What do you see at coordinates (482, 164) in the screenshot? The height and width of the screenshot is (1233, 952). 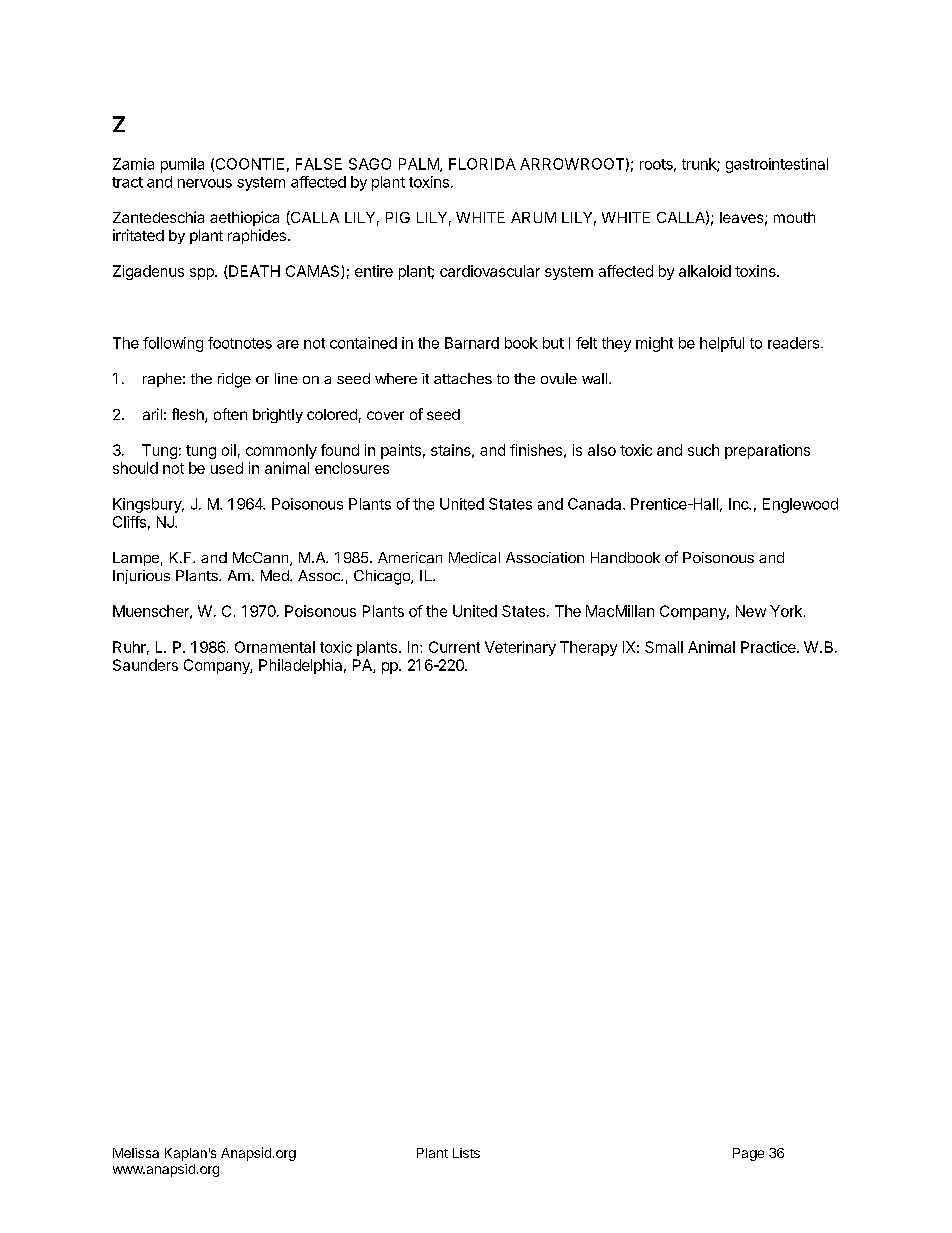 I see `FLORIDA` at bounding box center [482, 164].
